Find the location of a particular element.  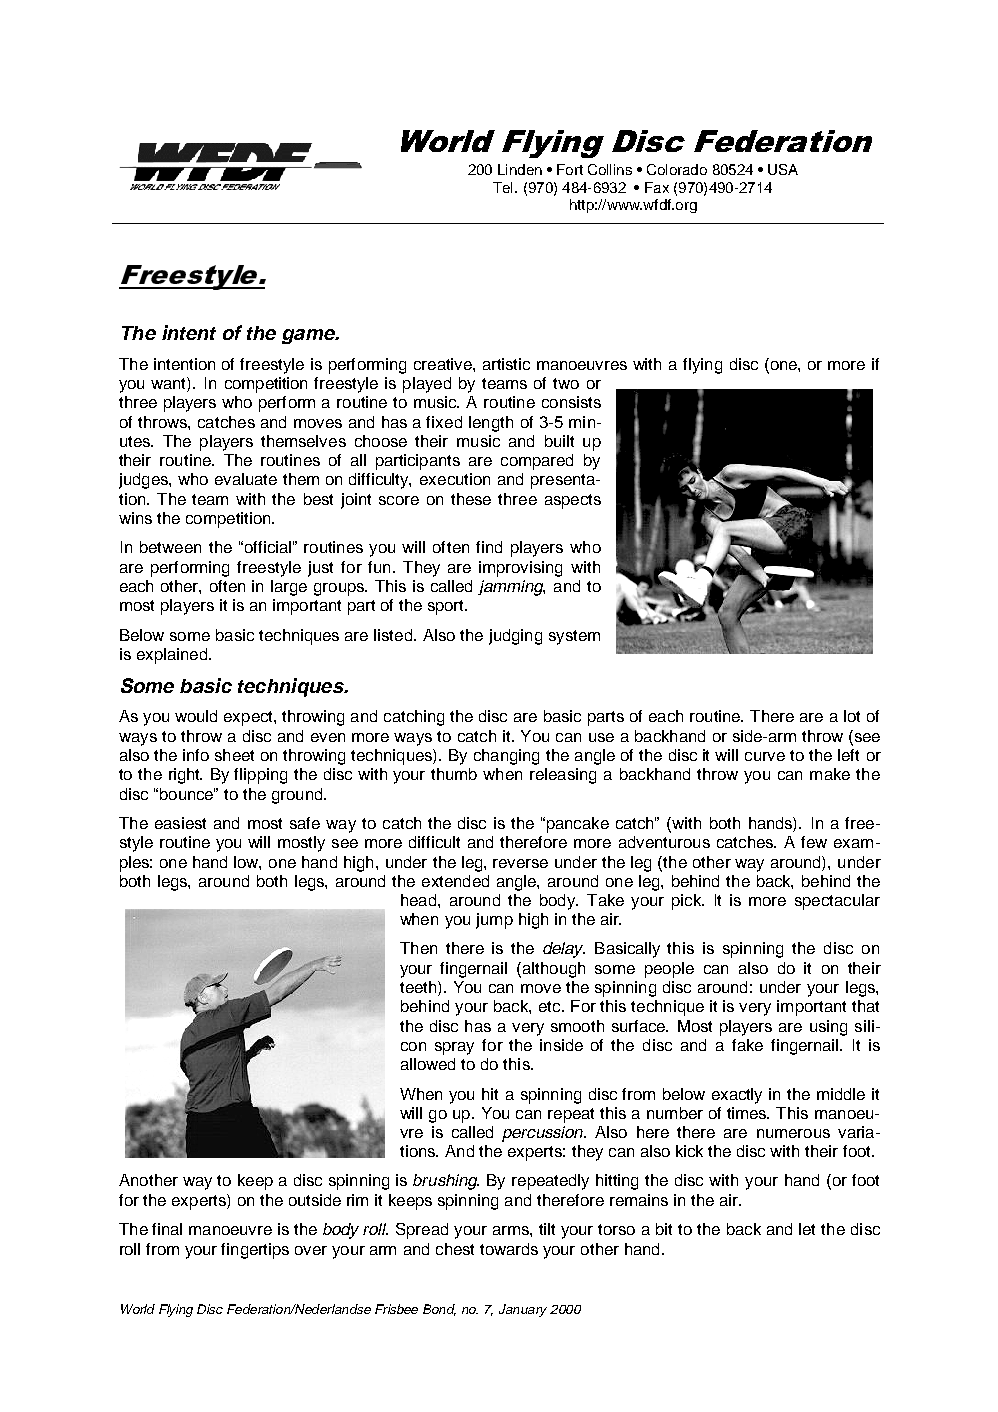

Linden is located at coordinates (520, 169).
